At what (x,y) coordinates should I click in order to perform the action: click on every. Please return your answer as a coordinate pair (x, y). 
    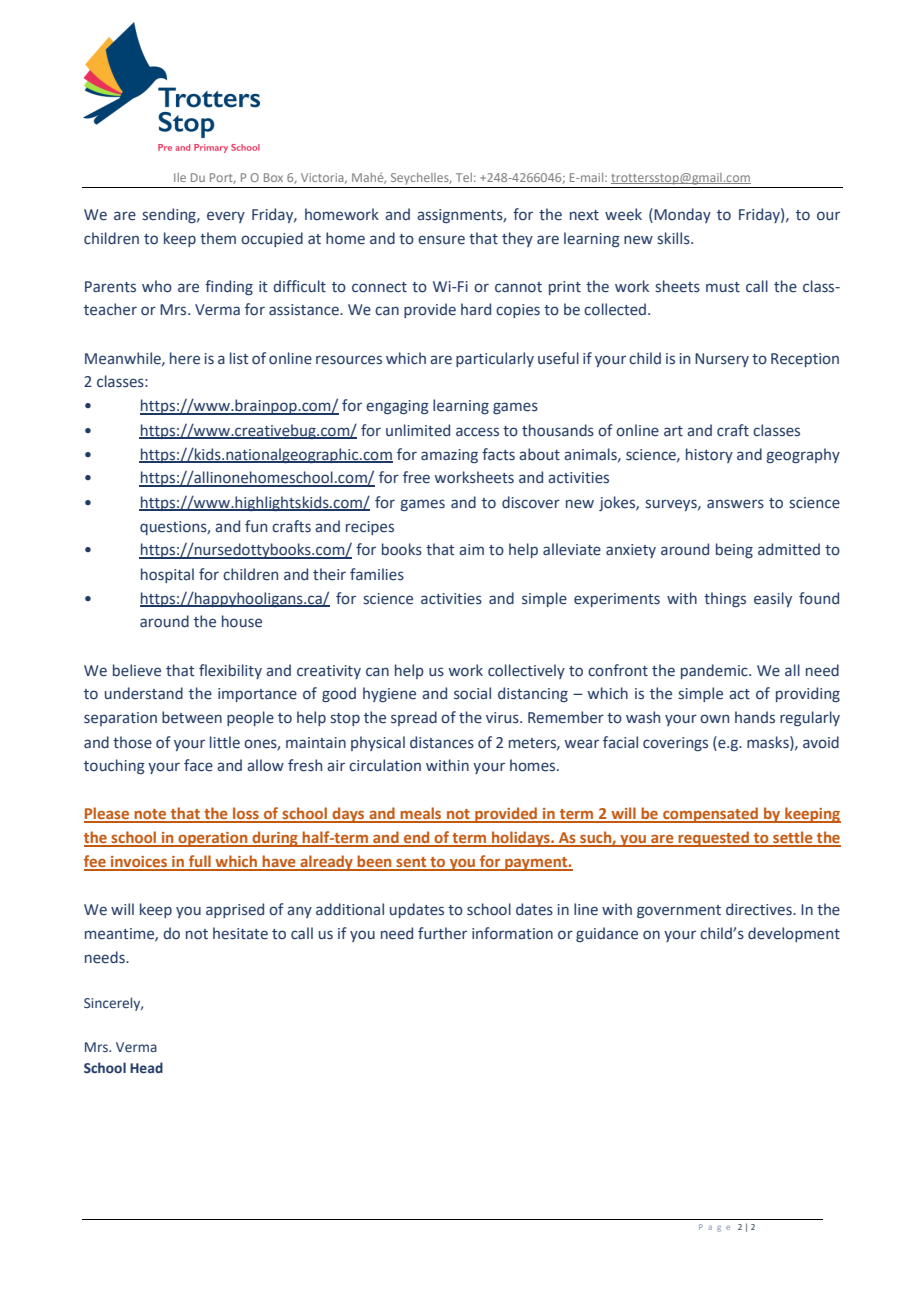
    Looking at the image, I should click on (226, 217).
